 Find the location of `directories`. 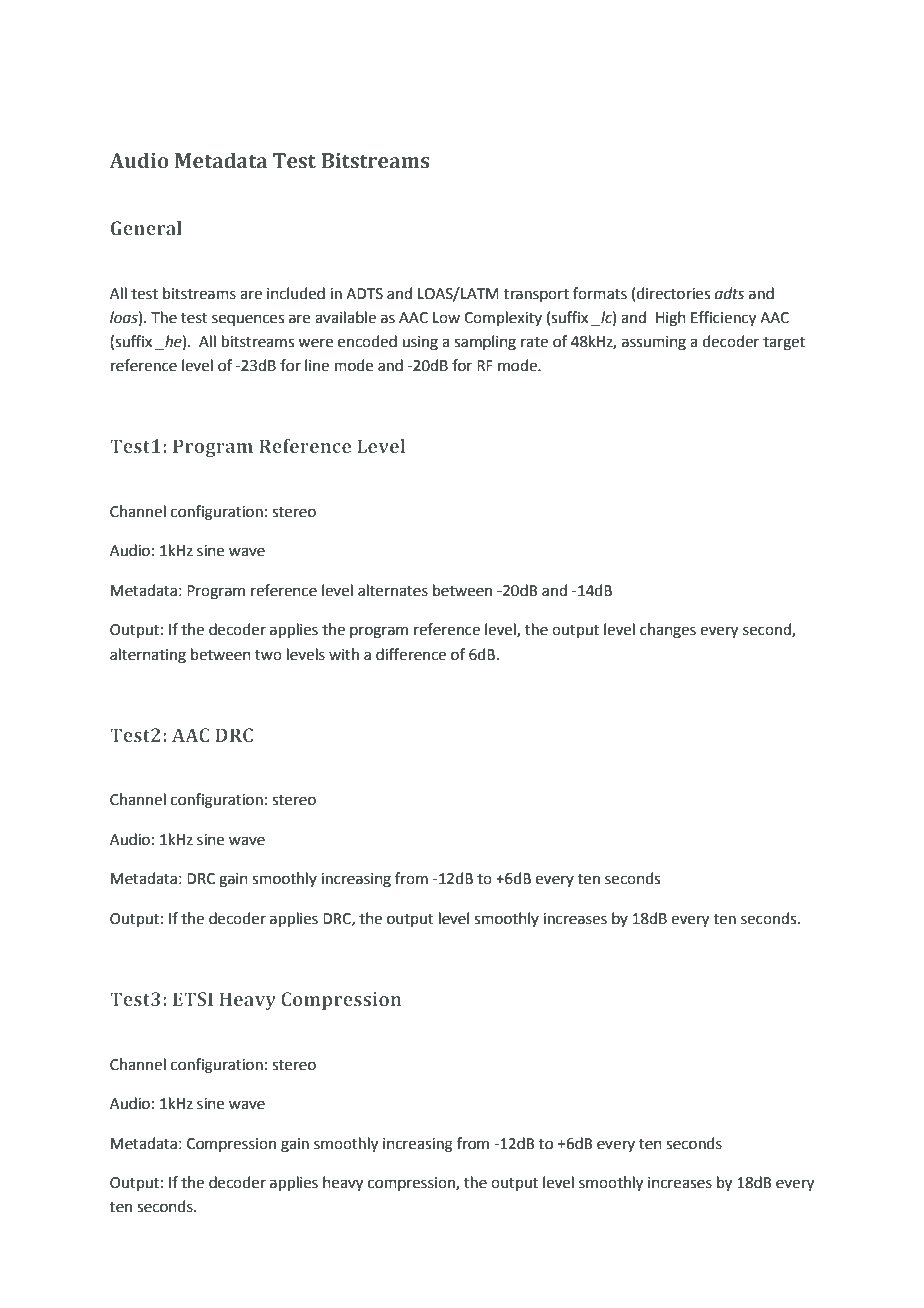

directories is located at coordinates (673, 293).
